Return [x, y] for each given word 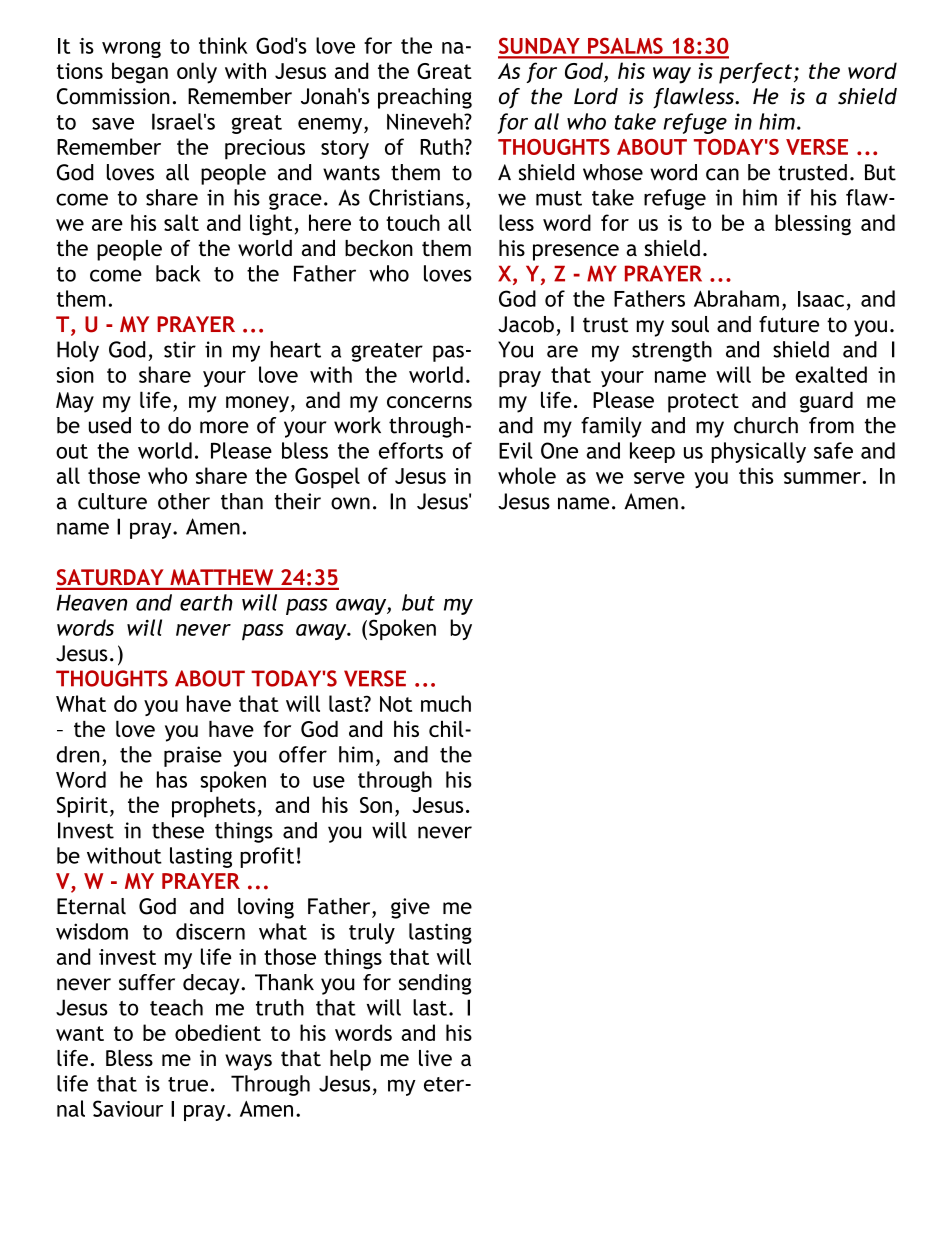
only [197, 73]
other [184, 501]
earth [206, 602]
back [178, 273]
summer [822, 478]
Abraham [736, 298]
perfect [755, 73]
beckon [379, 248]
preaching [425, 98]
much [446, 703]
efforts [411, 450]
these [178, 830]
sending [435, 984]
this [756, 475]
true [188, 1084]
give [410, 908]
